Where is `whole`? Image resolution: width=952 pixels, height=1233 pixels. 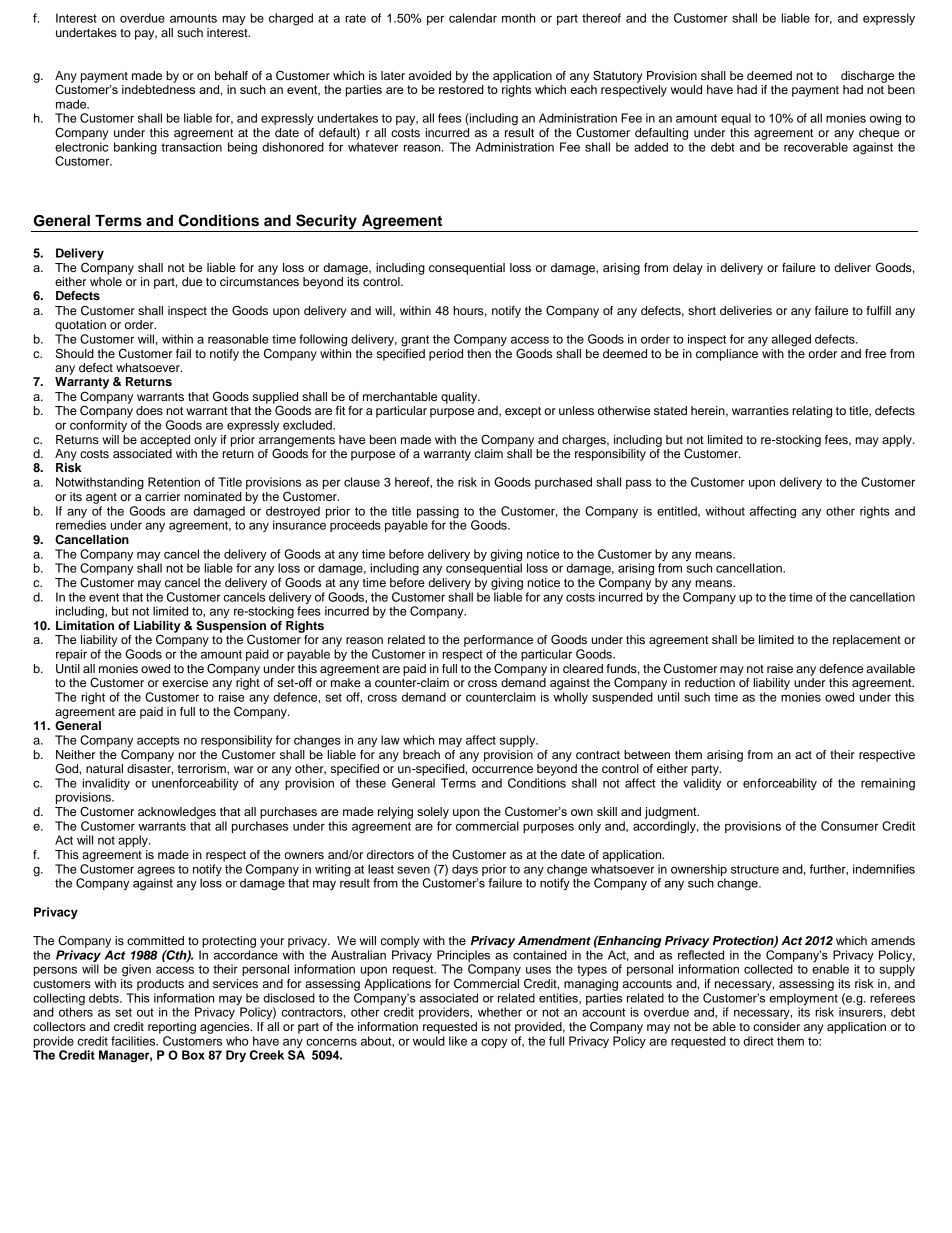
whole is located at coordinates (106, 281).
